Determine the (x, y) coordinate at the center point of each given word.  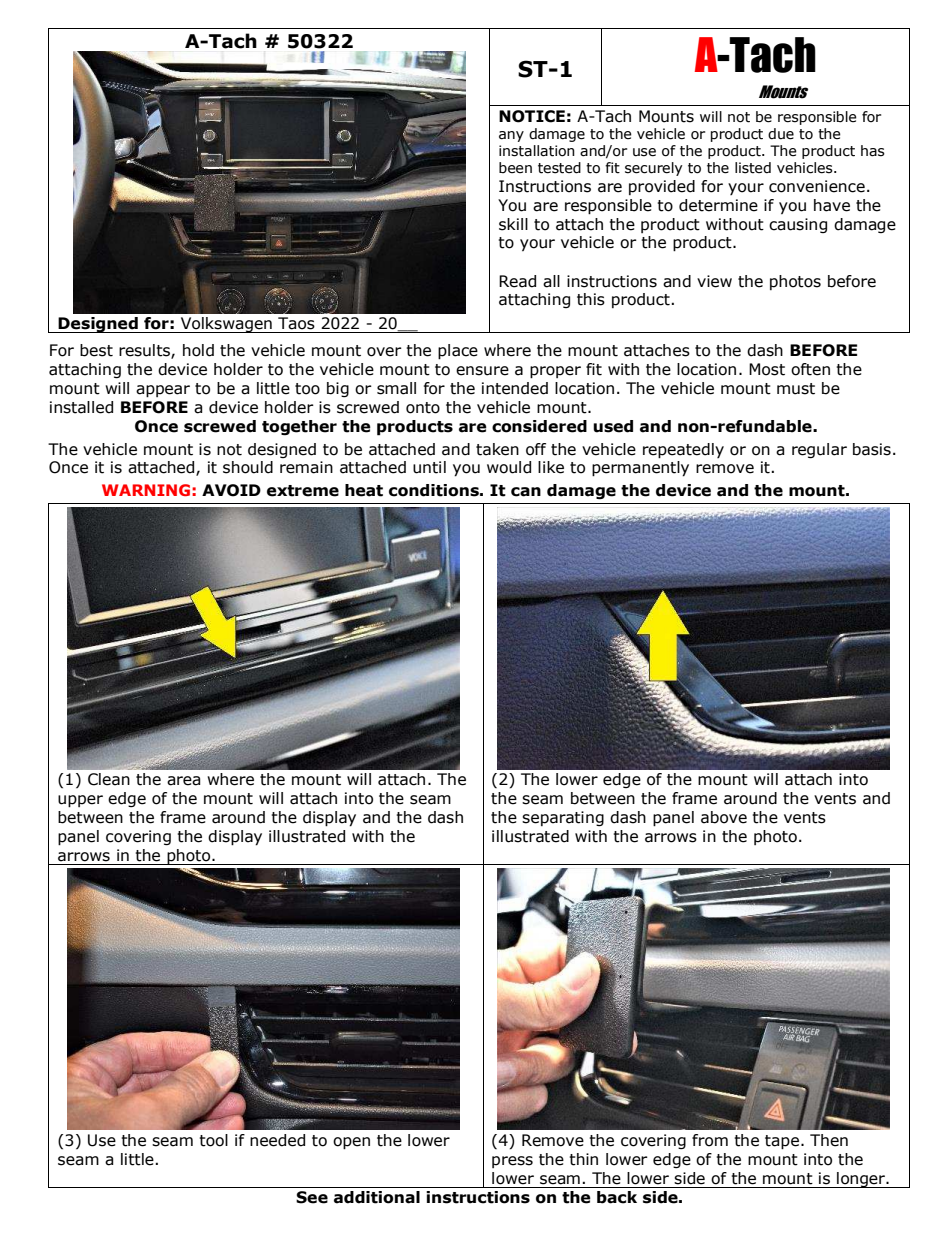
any (511, 136)
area (183, 781)
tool (214, 1140)
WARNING (146, 490)
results (145, 351)
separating (563, 818)
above (724, 817)
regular (819, 450)
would (509, 467)
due (781, 134)
